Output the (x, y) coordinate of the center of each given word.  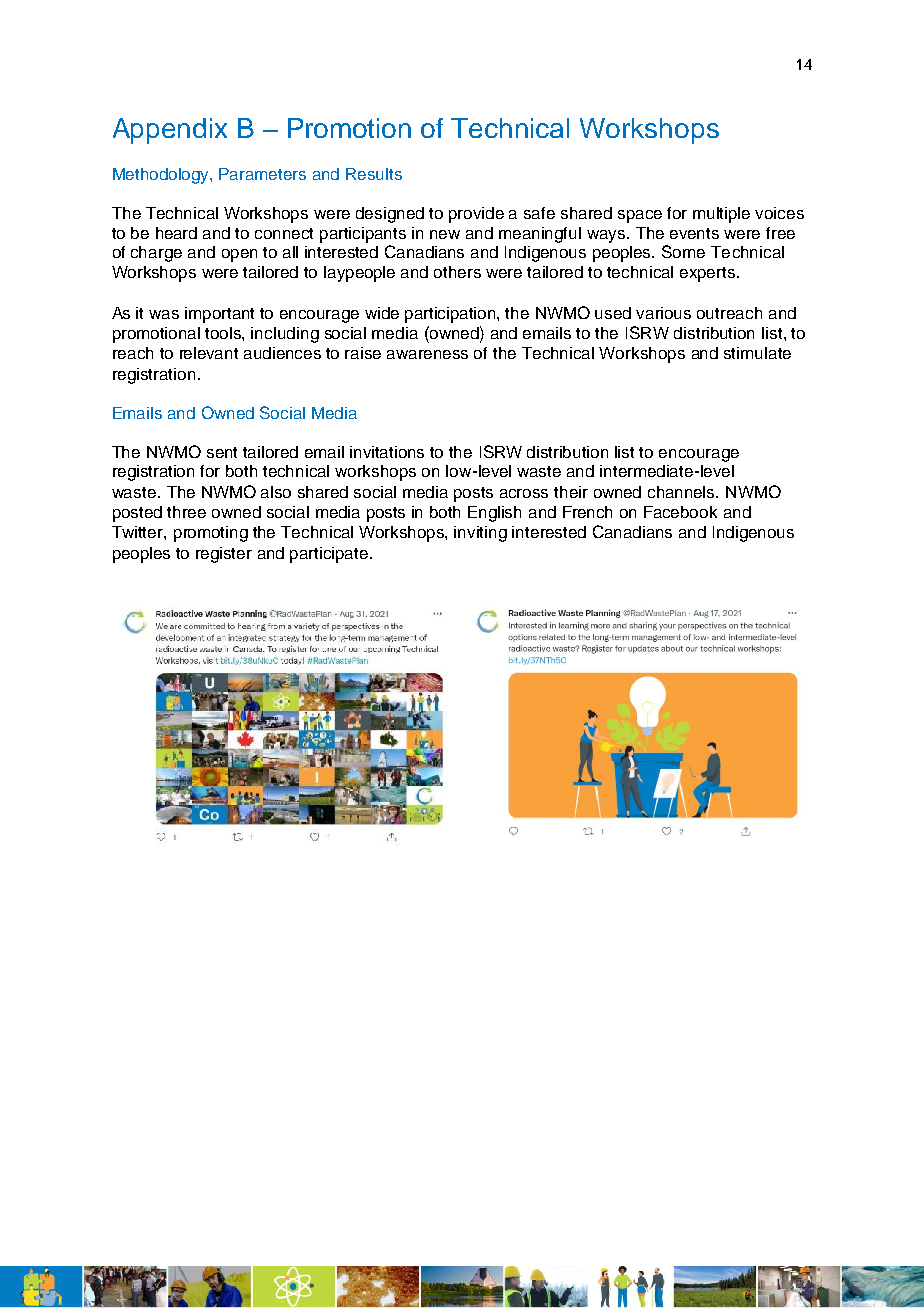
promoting (211, 534)
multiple (721, 215)
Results (374, 174)
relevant (209, 353)
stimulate (757, 353)
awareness (427, 354)
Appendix (170, 131)
